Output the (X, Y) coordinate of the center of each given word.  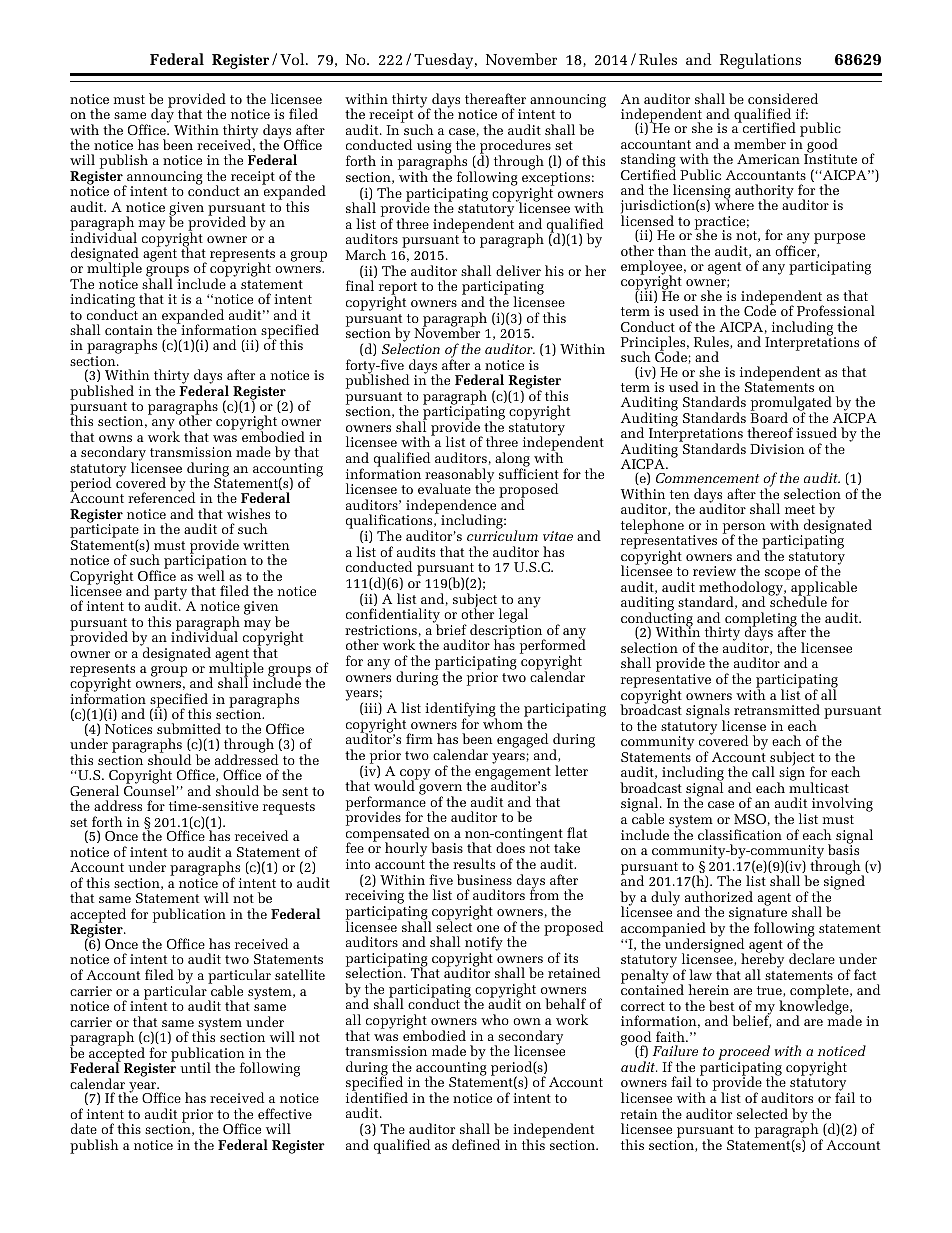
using (435, 148)
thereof (770, 432)
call (763, 771)
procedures (516, 148)
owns (115, 438)
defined (476, 1144)
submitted (189, 728)
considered (783, 98)
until (195, 1067)
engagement (512, 774)
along (512, 460)
